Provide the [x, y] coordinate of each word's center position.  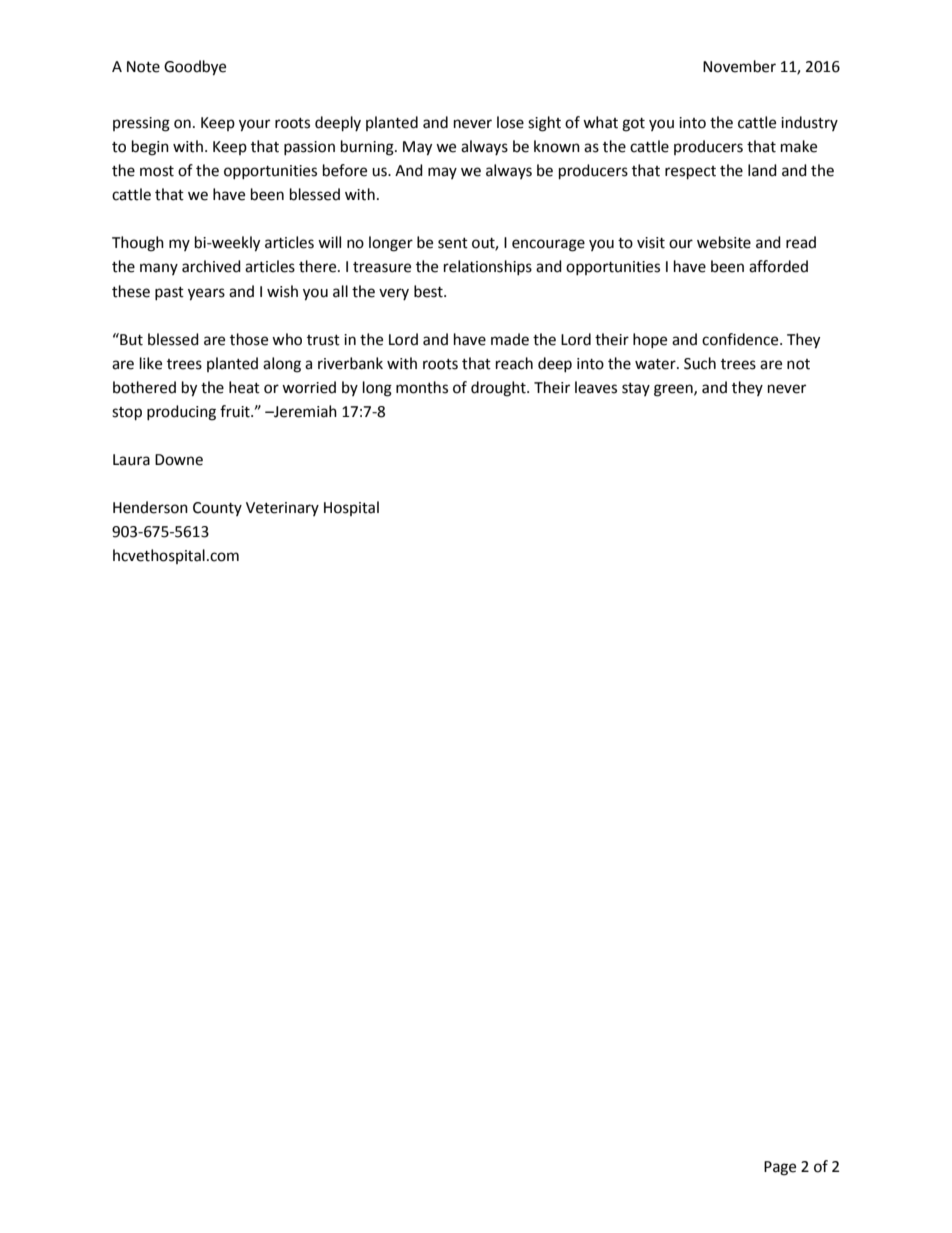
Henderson [150, 507]
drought [499, 389]
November [739, 66]
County [217, 509]
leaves [596, 387]
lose [510, 122]
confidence [741, 339]
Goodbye [195, 68]
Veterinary [282, 509]
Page [780, 1168]
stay [636, 389]
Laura [131, 460]
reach [514, 363]
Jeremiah [304, 411]
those [249, 339]
